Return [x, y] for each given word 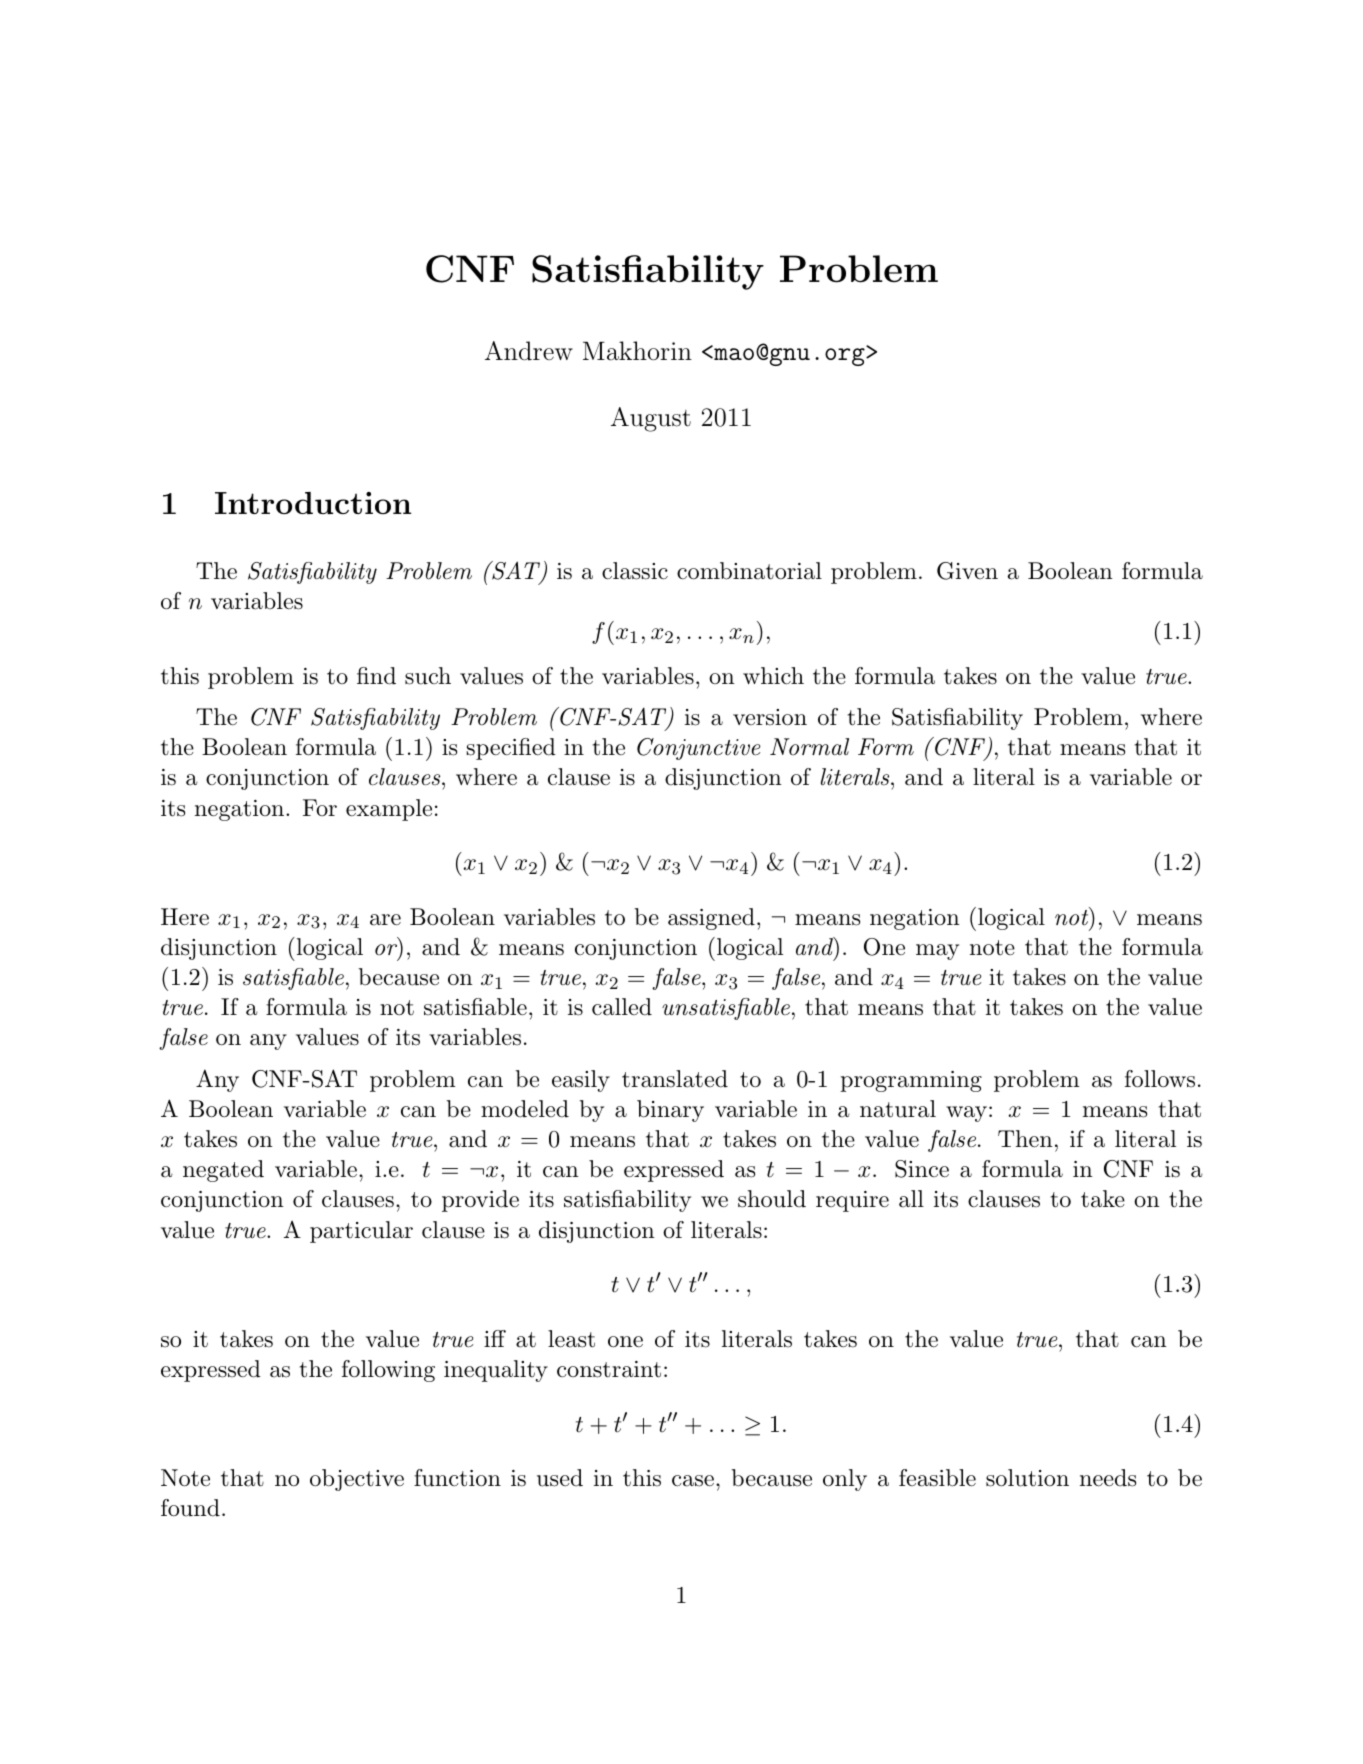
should [772, 1199]
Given [967, 571]
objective [357, 1480]
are [385, 920]
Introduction [313, 503]
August [651, 419]
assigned [711, 919]
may [937, 952]
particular [361, 1232]
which [773, 676]
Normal [809, 747]
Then [1025, 1139]
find [376, 676]
